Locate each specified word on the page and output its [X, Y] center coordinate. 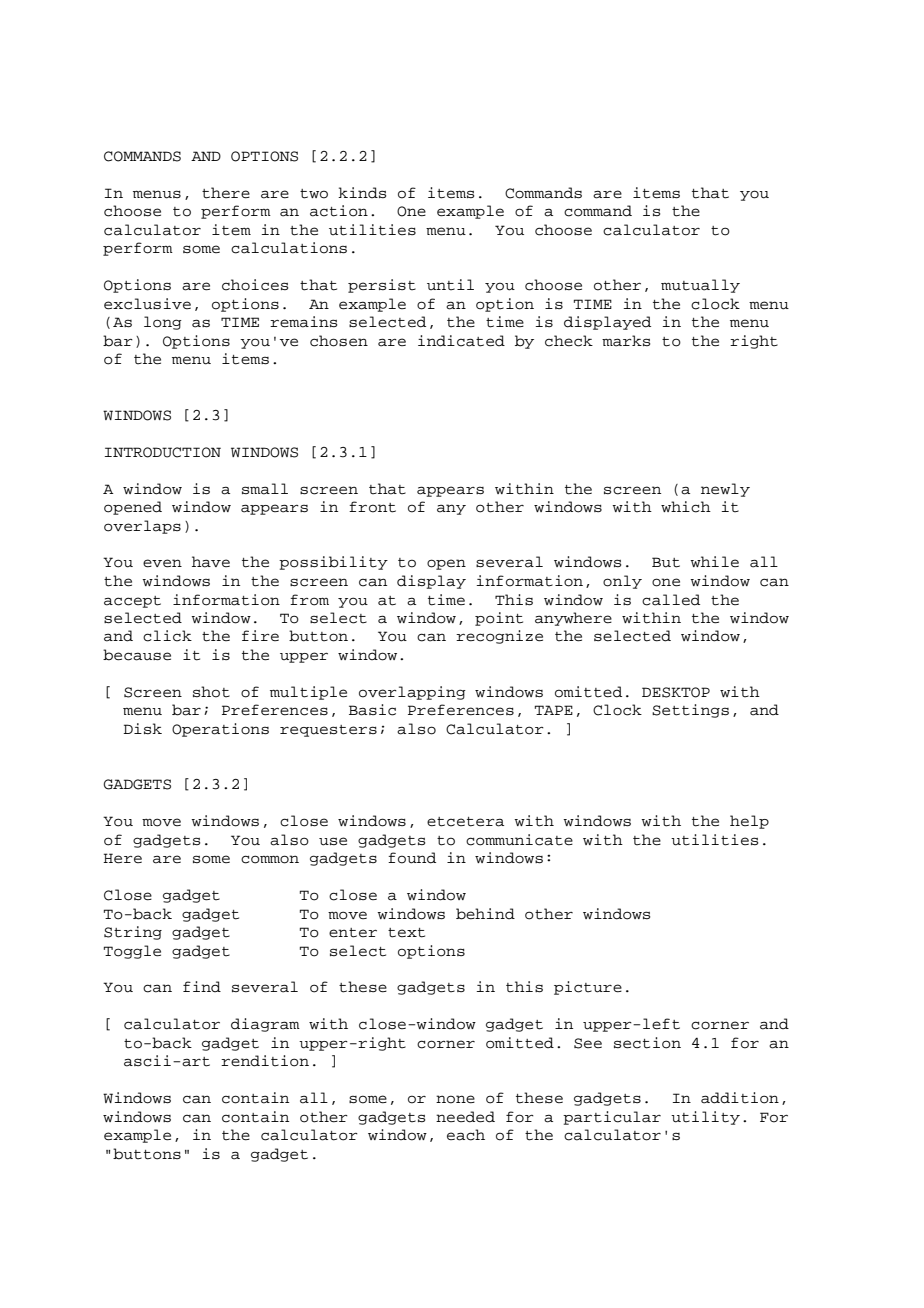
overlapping [412, 693]
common [270, 859]
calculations [289, 248]
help [749, 822]
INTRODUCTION [163, 452]
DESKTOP [676, 692]
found [412, 858]
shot [211, 692]
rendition [265, 1061]
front [372, 507]
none [455, 1099]
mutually [700, 286]
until [450, 285]
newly [725, 490]
